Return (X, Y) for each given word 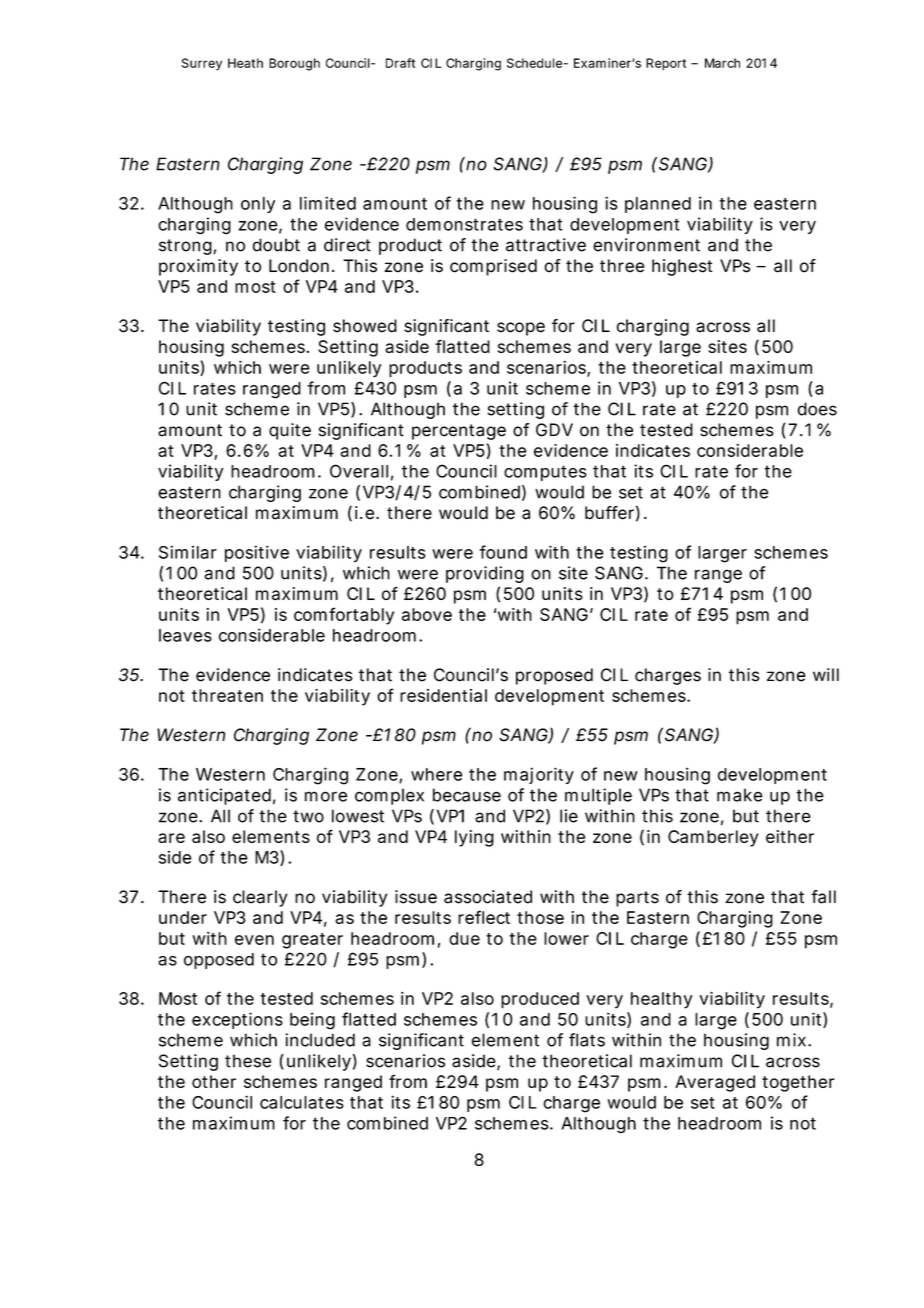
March (722, 63)
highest (682, 267)
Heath (245, 63)
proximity (198, 267)
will (826, 674)
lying (474, 838)
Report (666, 64)
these (248, 1061)
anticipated (224, 796)
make (740, 795)
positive (257, 553)
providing (485, 574)
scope (521, 329)
